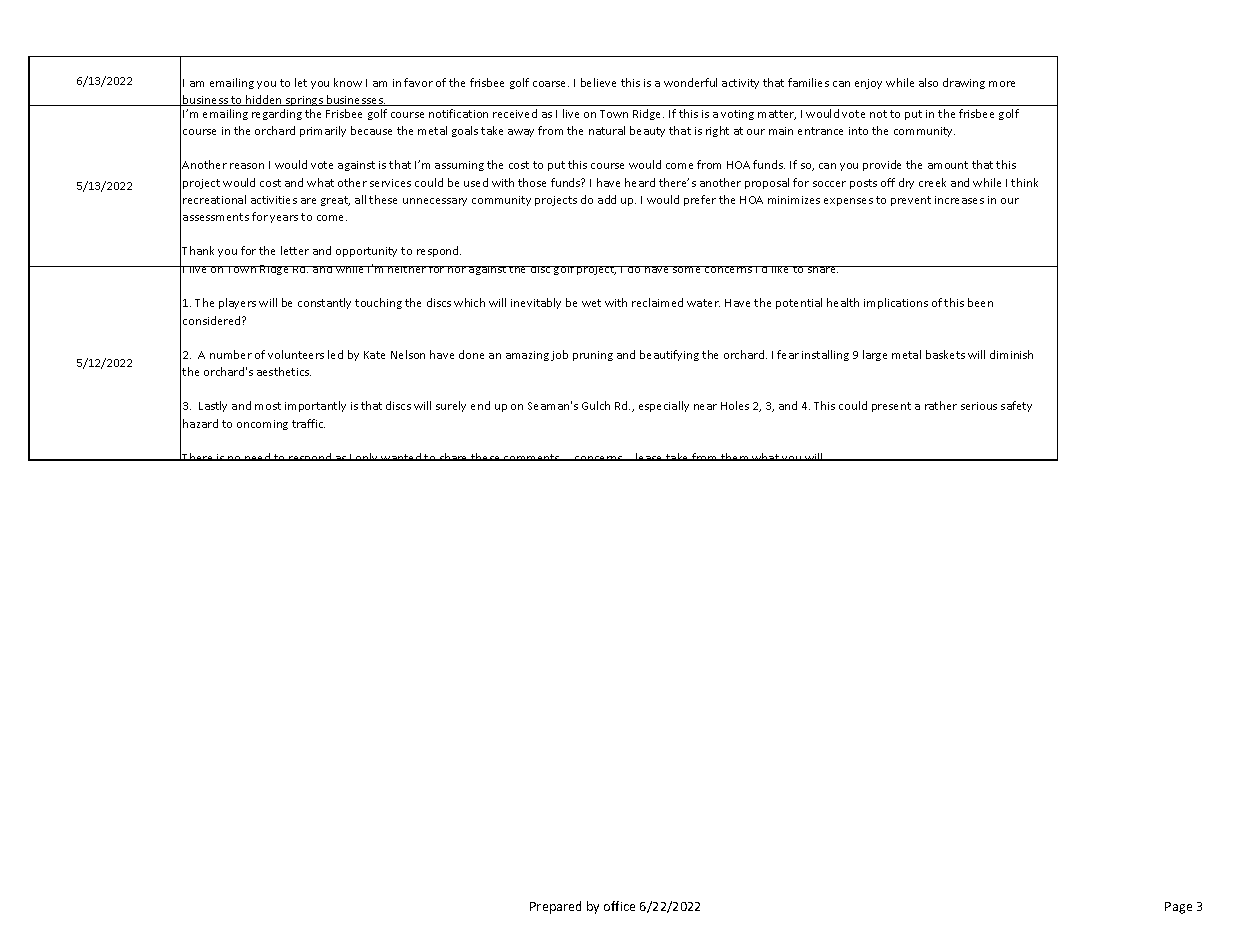 This document has height=952, width=1233. I want to click on them, so click(735, 457).
